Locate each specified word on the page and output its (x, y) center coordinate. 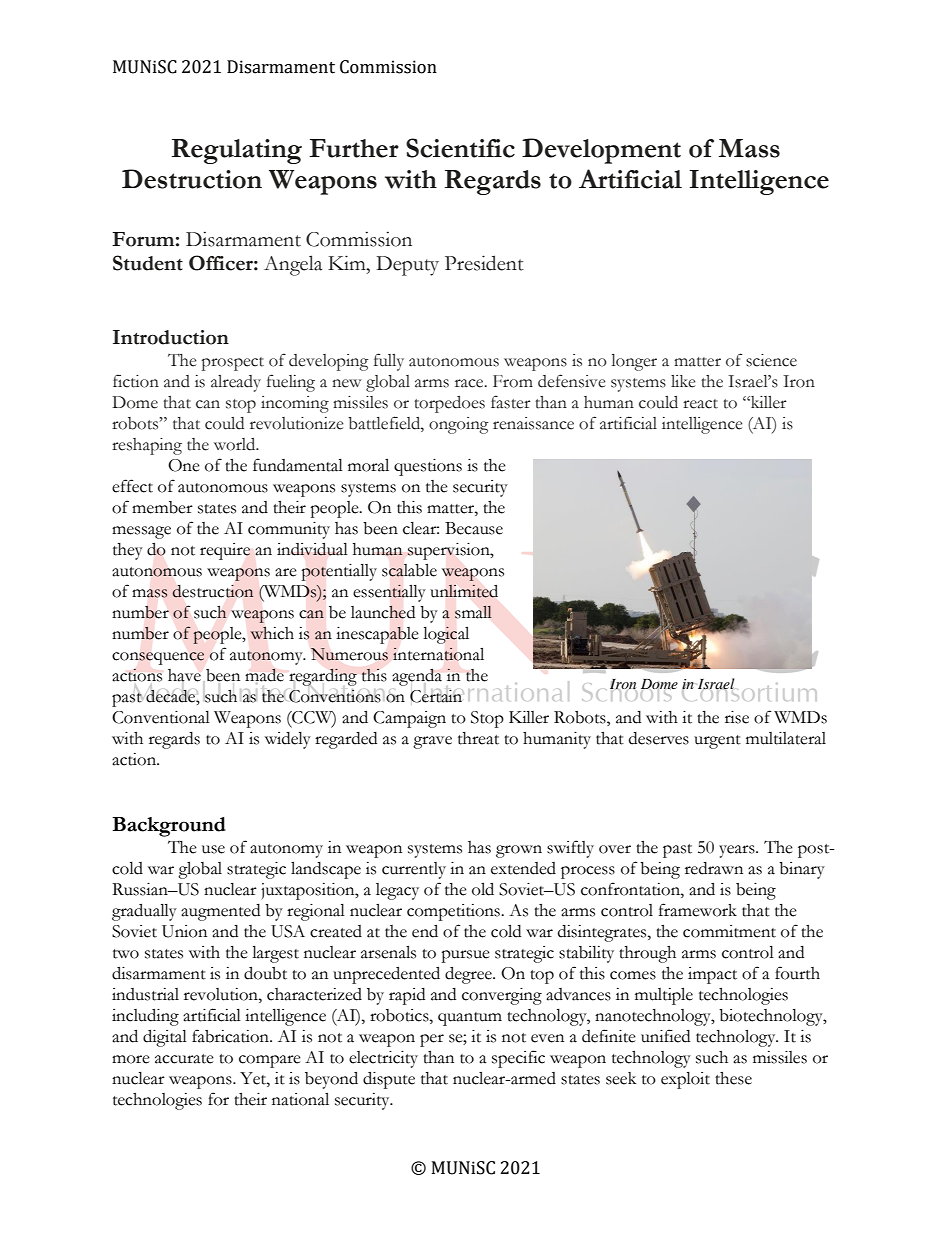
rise (737, 717)
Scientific (460, 148)
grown (519, 851)
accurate (184, 1059)
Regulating (237, 151)
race (470, 383)
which (272, 633)
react (700, 404)
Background (169, 827)
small (473, 612)
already (236, 383)
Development (601, 151)
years (738, 851)
